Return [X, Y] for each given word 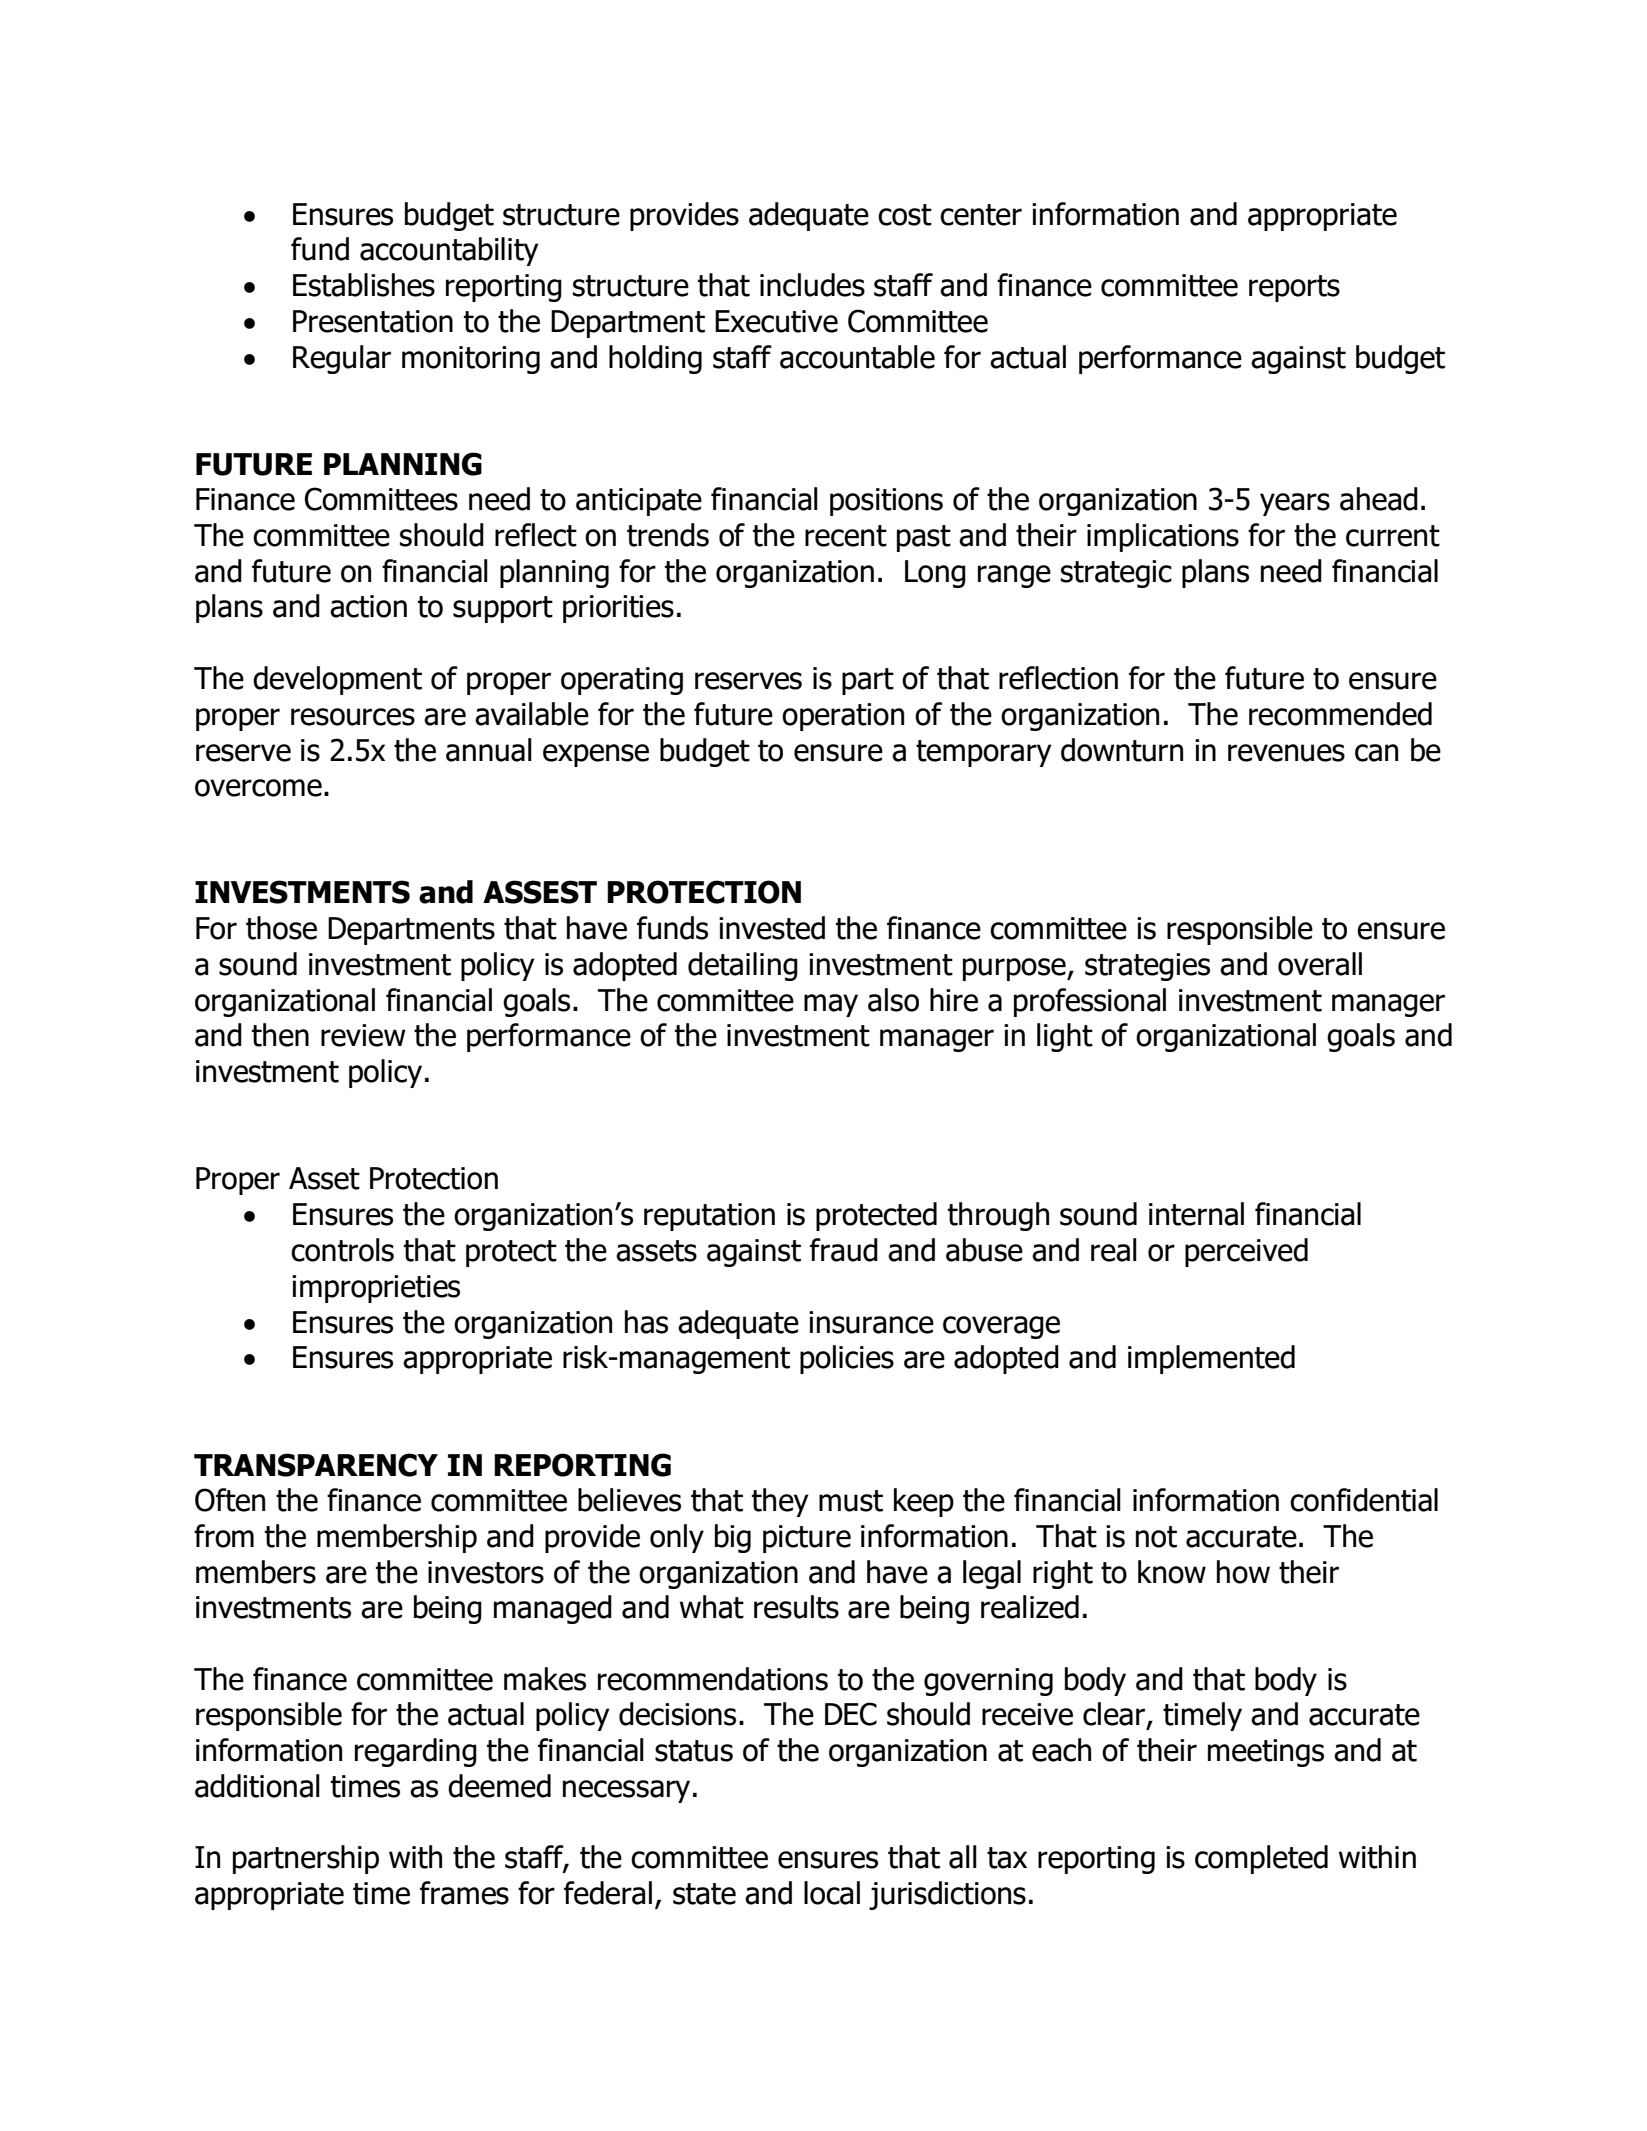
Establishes [364, 285]
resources [353, 717]
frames [464, 1893]
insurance [871, 1322]
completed [1261, 1859]
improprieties [376, 1289]
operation [843, 717]
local [832, 1893]
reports [1294, 288]
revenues [1286, 753]
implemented [1211, 1359]
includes [812, 285]
